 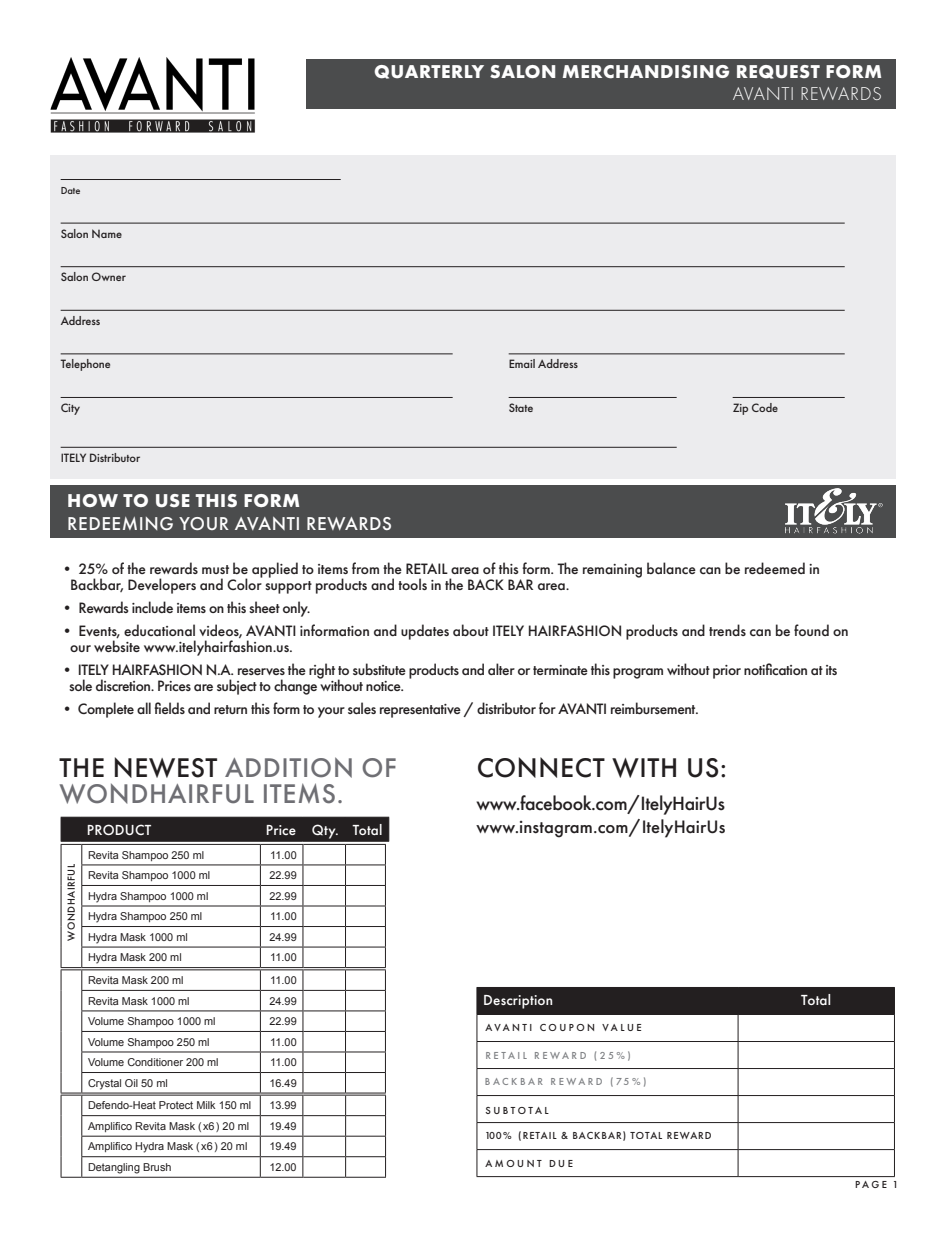 What do you see at coordinates (107, 233) in the page?
I see `Name` at bounding box center [107, 233].
